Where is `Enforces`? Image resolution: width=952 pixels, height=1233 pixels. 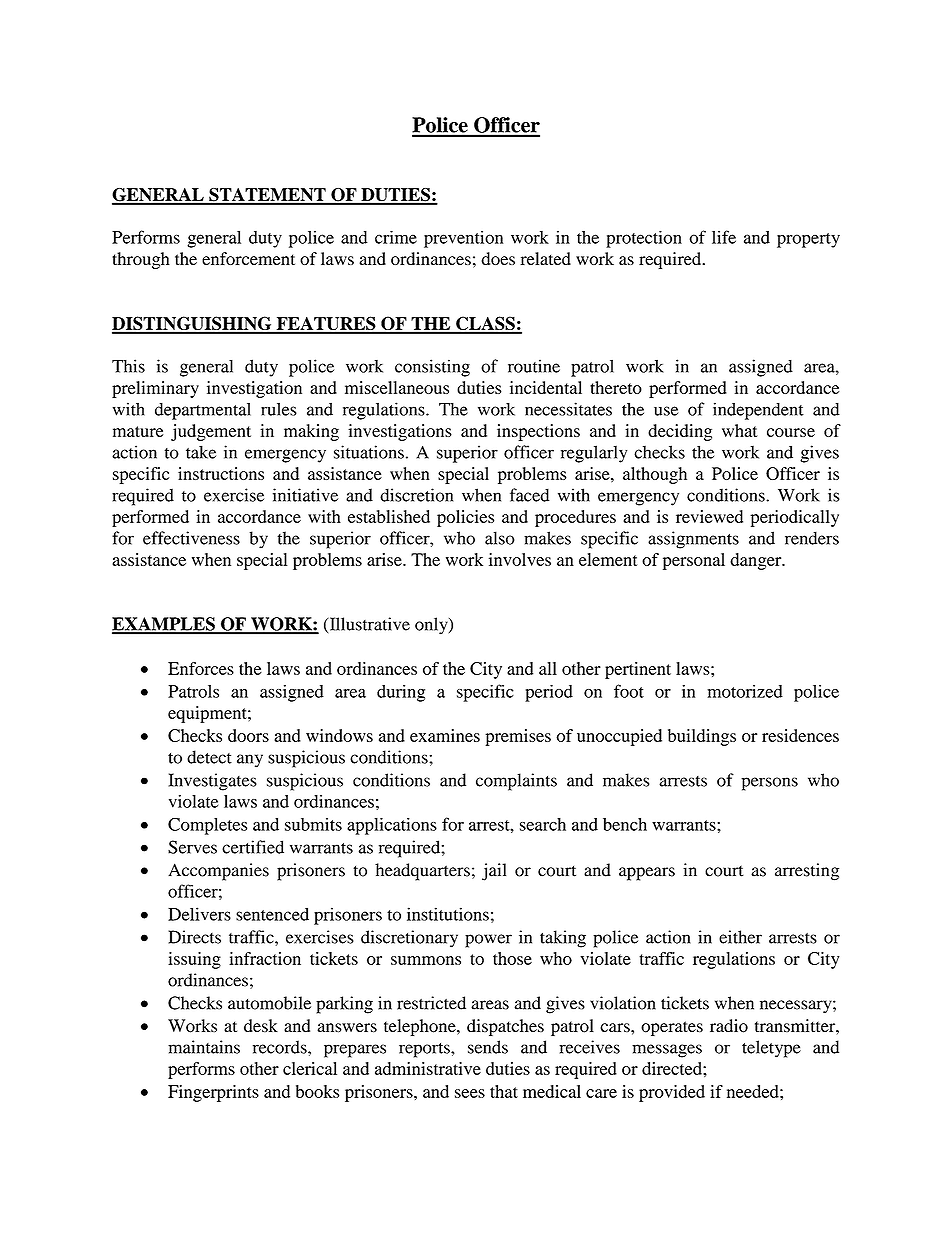
Enforces is located at coordinates (201, 668).
